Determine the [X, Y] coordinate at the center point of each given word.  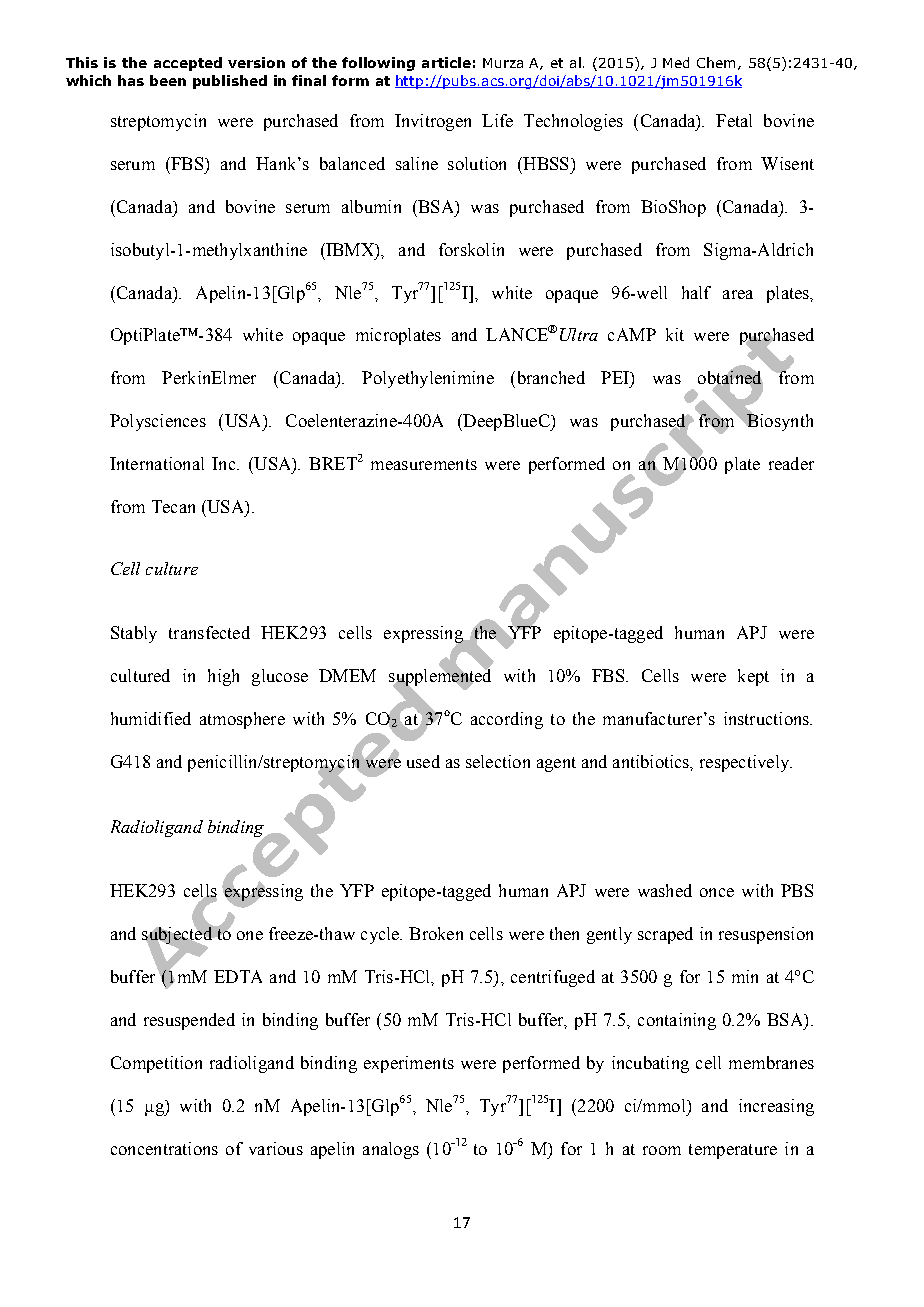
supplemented [440, 677]
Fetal [734, 120]
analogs [391, 1150]
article [446, 62]
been [168, 80]
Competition [156, 1064]
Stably [134, 634]
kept [753, 677]
